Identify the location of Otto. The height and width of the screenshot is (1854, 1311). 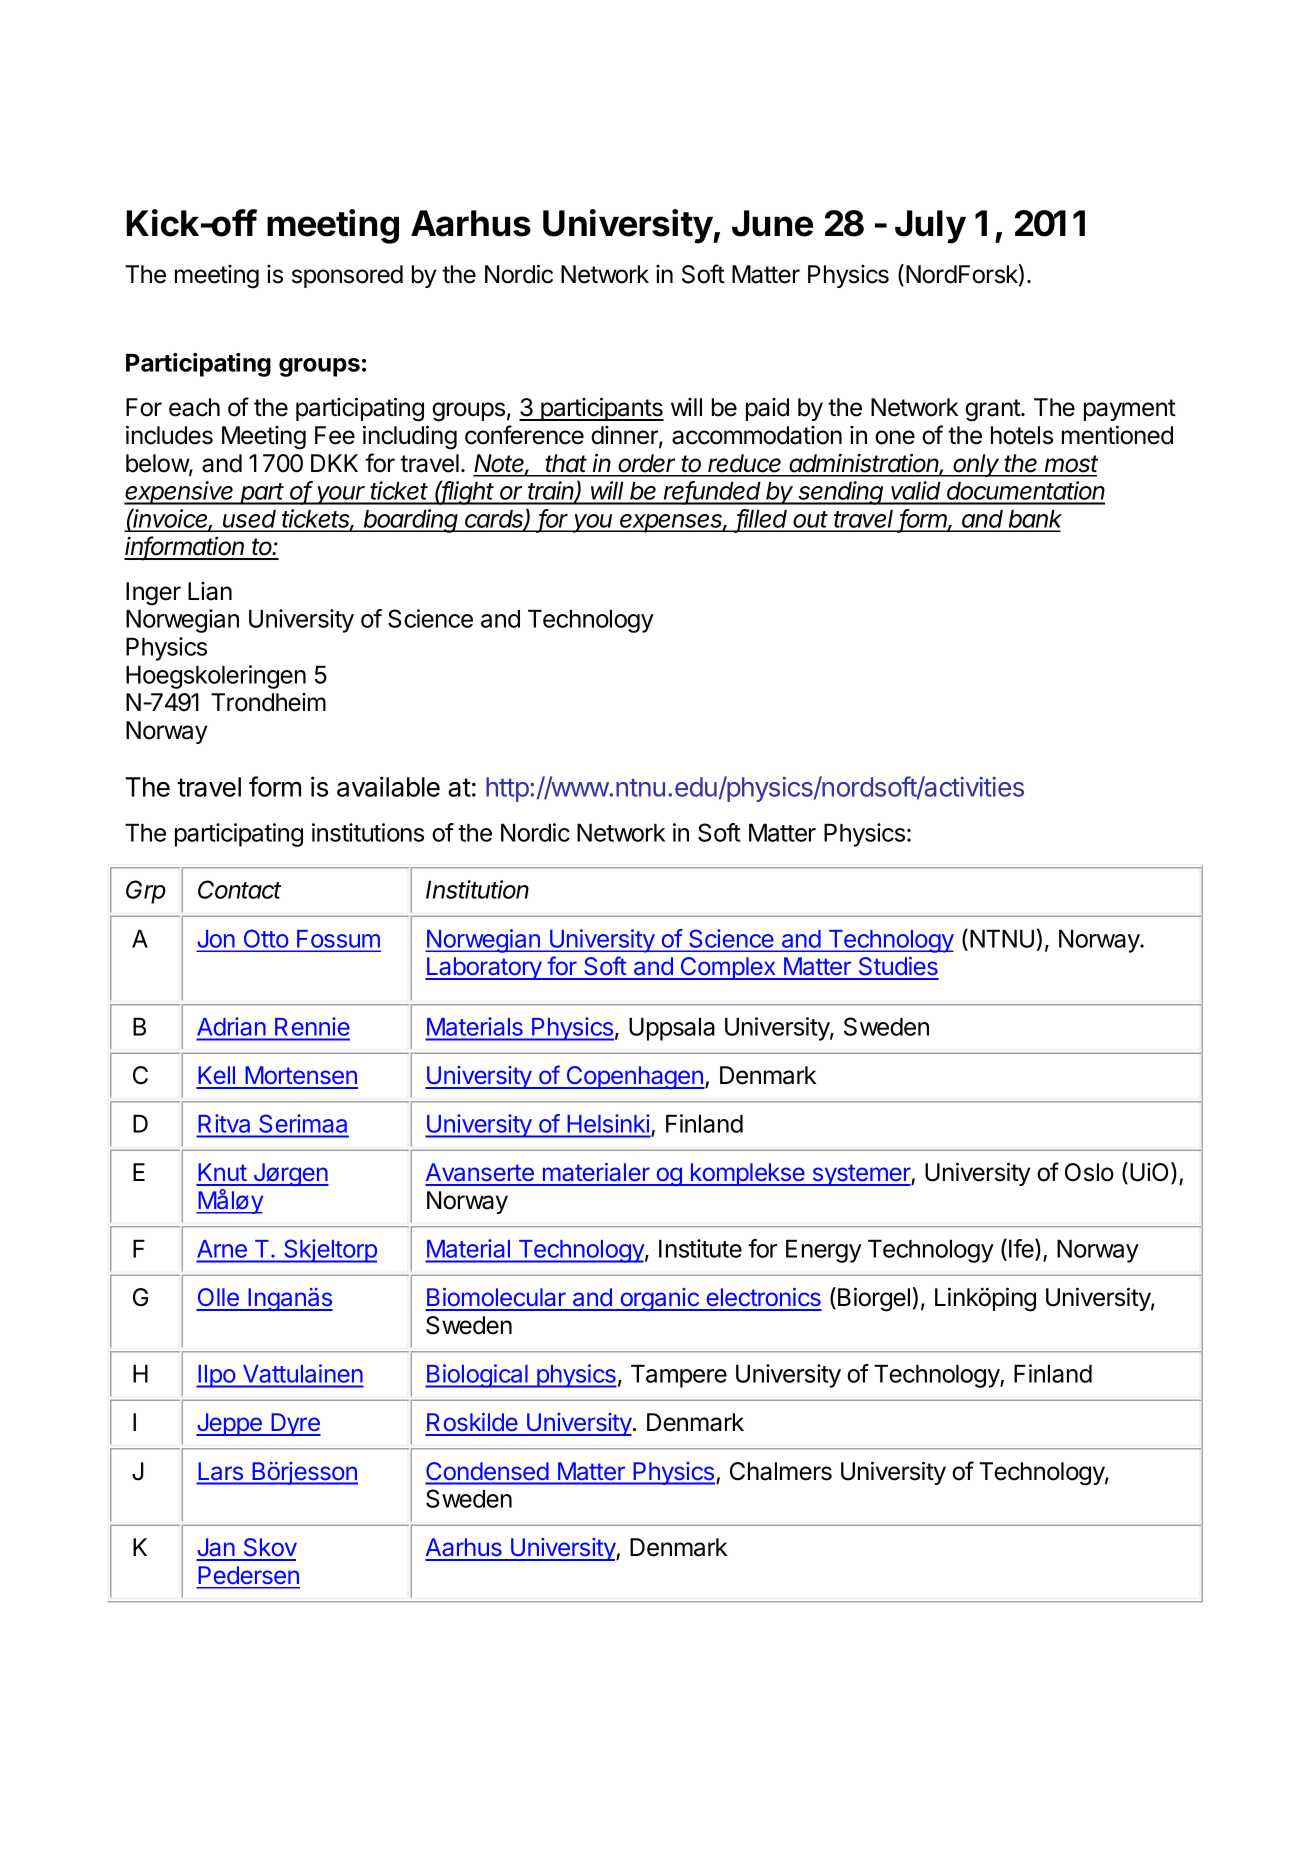
(265, 940).
